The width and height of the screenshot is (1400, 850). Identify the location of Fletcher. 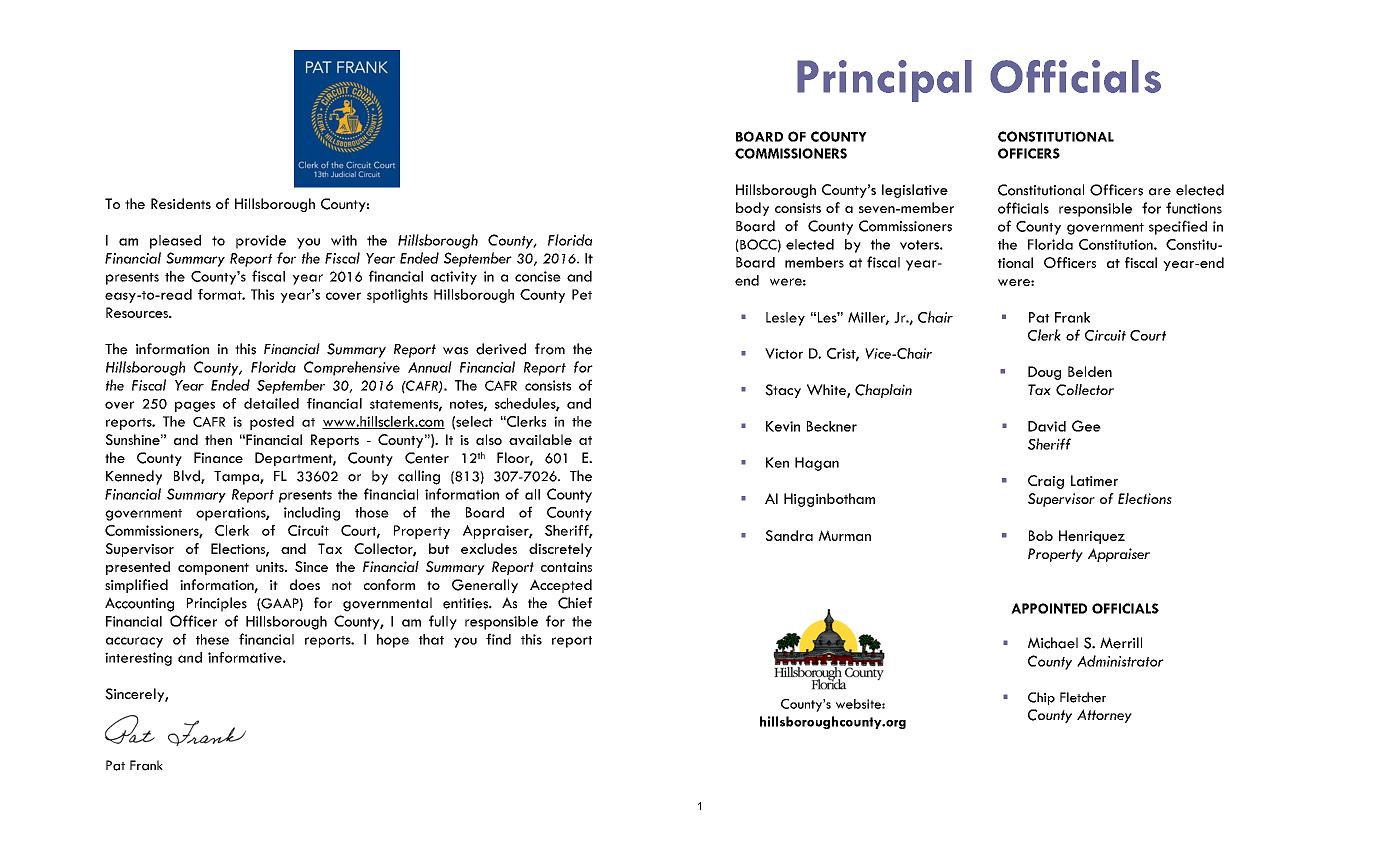
(1083, 697).
